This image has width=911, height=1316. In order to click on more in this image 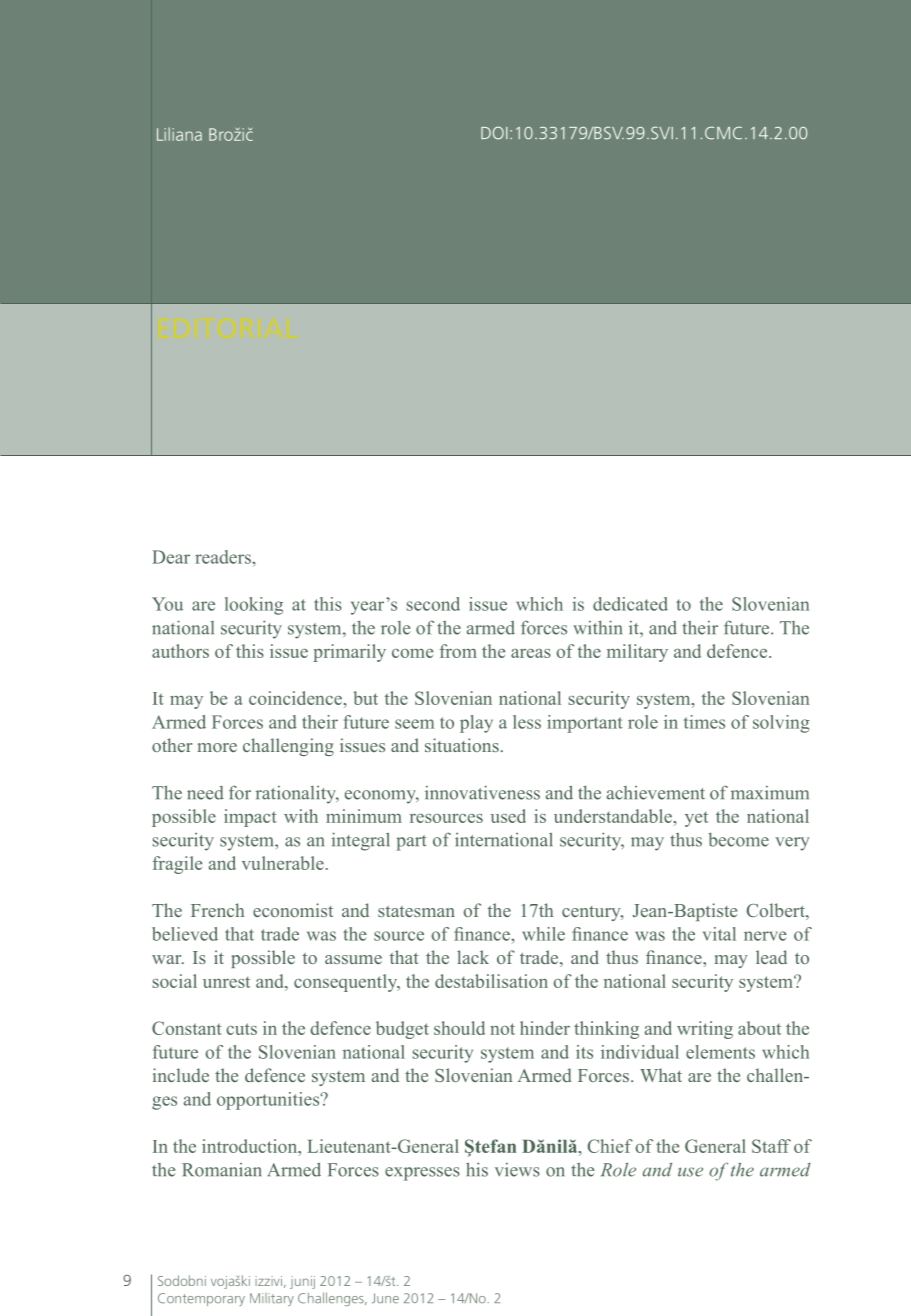, I will do `click(217, 747)`.
